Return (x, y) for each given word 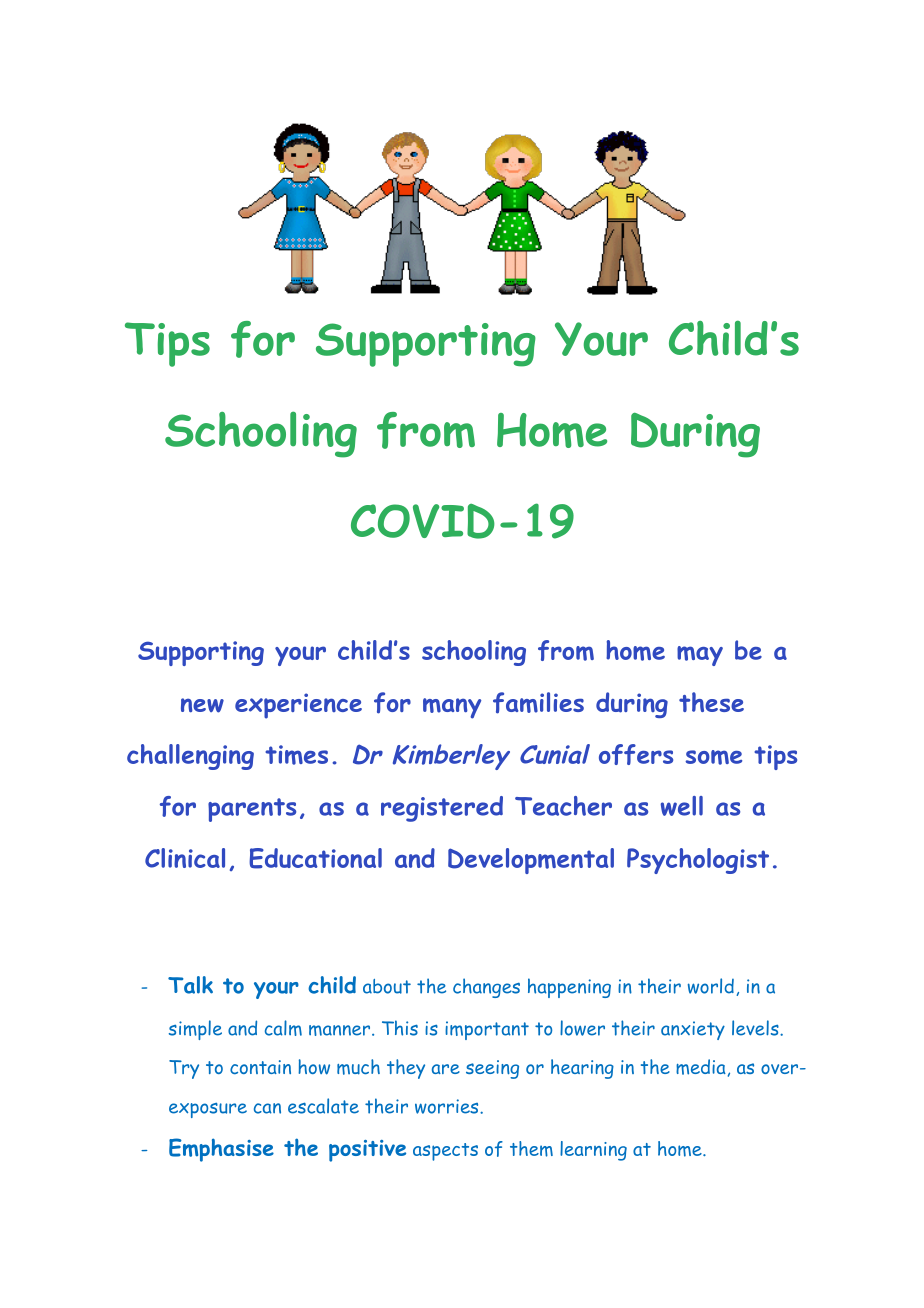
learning (593, 1151)
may (700, 656)
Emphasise (221, 1150)
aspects (445, 1152)
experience (298, 706)
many (452, 708)
